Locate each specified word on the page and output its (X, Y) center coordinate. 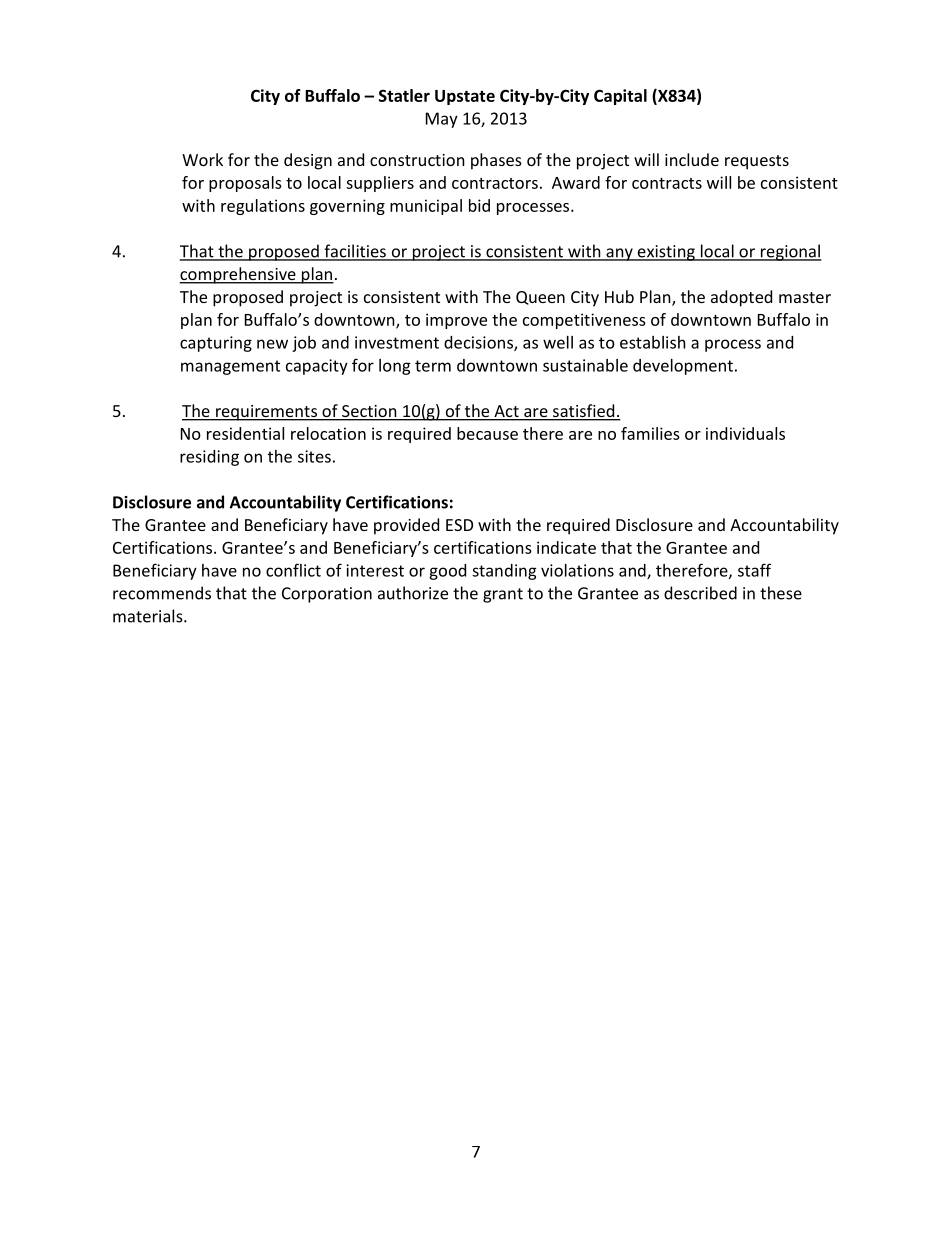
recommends (162, 593)
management (230, 367)
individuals (745, 433)
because (487, 433)
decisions (479, 343)
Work (202, 159)
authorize (413, 593)
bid (479, 205)
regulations (263, 207)
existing (666, 253)
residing (209, 458)
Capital (620, 97)
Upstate (465, 97)
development (683, 367)
